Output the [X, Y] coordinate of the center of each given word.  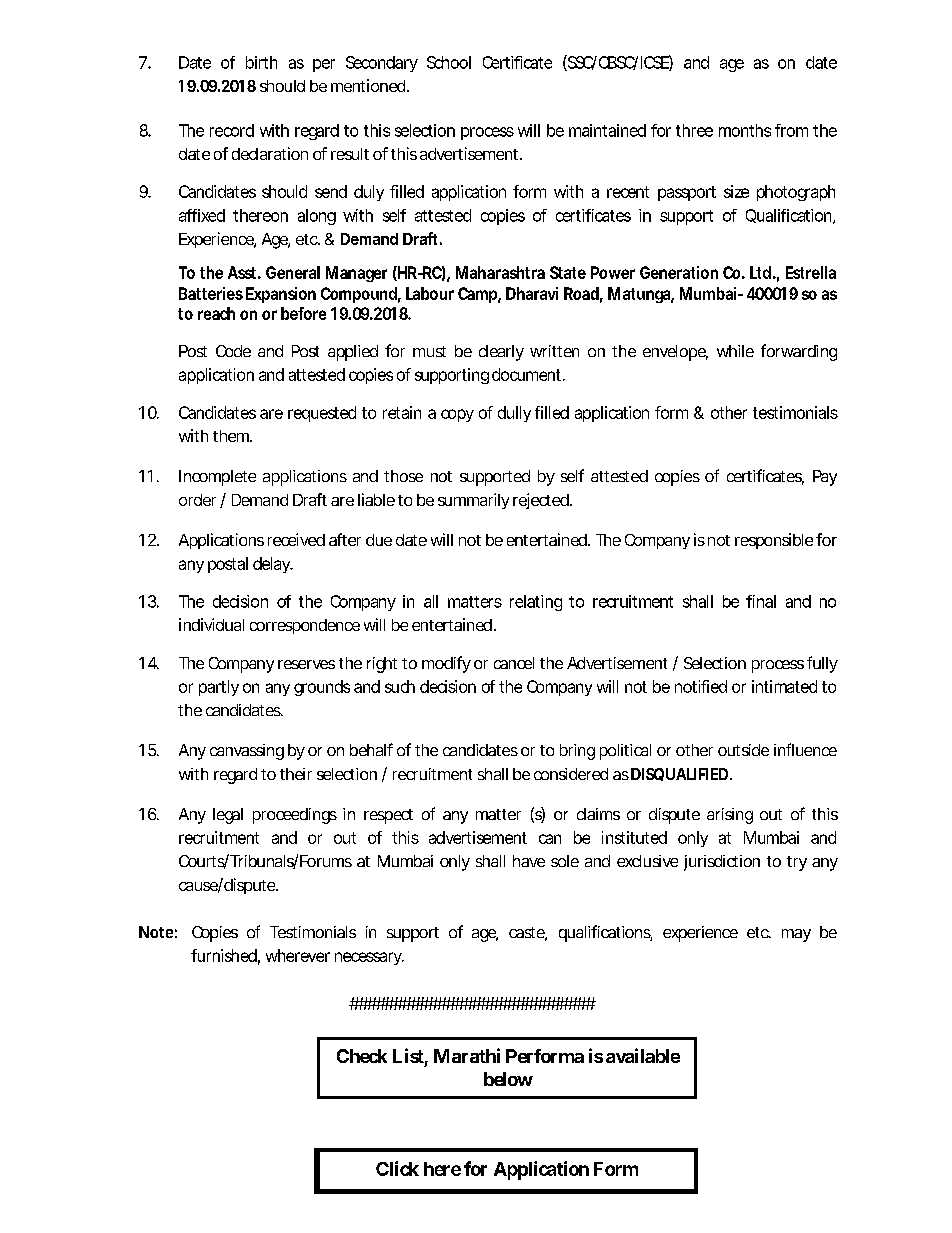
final [761, 601]
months [745, 130]
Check [362, 1056]
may [796, 935]
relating [536, 603]
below [508, 1079]
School [449, 62]
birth [261, 62]
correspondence [305, 626]
